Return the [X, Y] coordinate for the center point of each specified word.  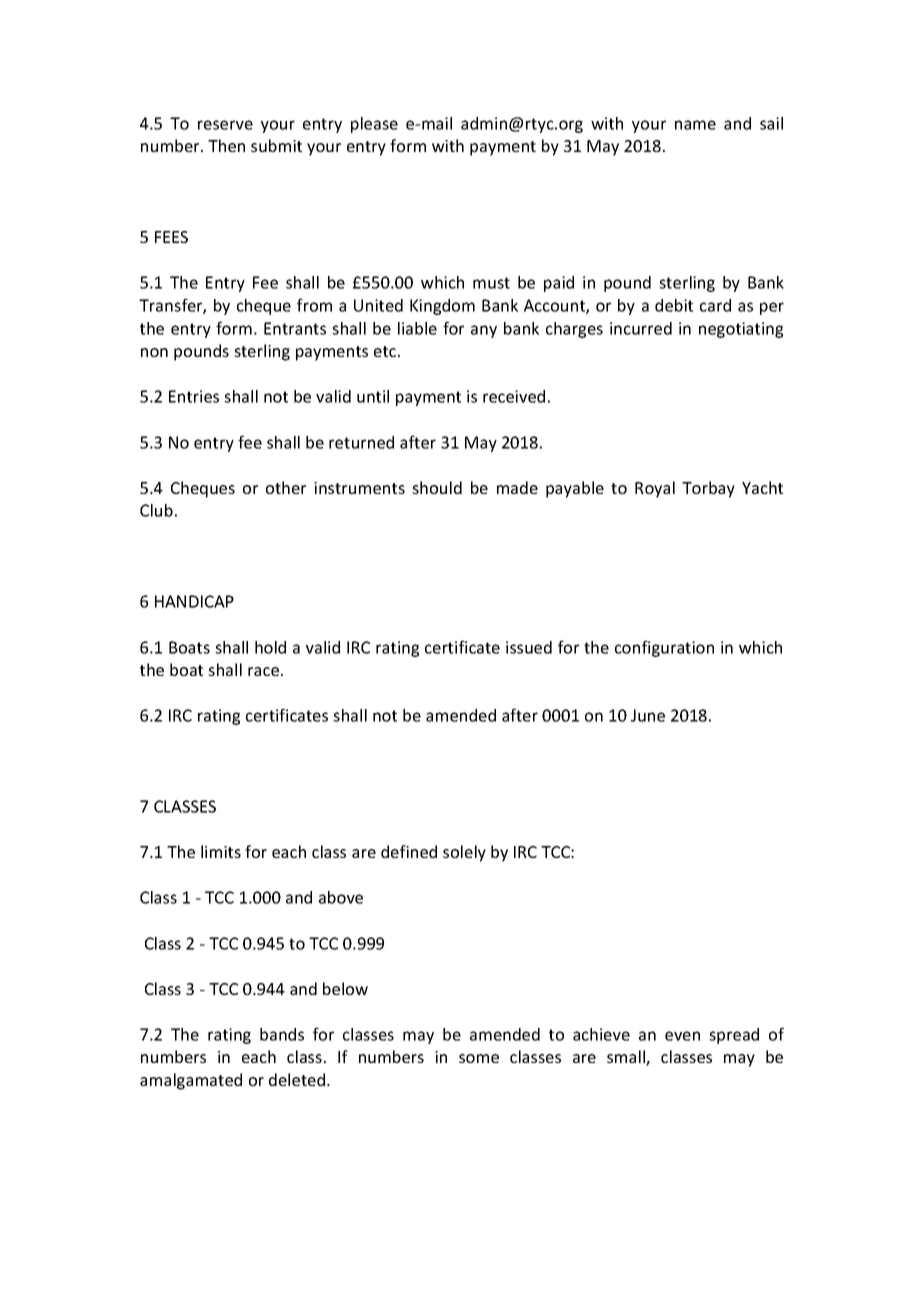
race [263, 671]
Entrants [295, 328]
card [715, 305]
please [374, 125]
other [286, 487]
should [437, 487]
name [695, 125]
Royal [655, 489]
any [484, 331]
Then [226, 145]
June [648, 715]
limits [221, 851]
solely [464, 853]
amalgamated [191, 1081]
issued [529, 647]
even [682, 1036]
